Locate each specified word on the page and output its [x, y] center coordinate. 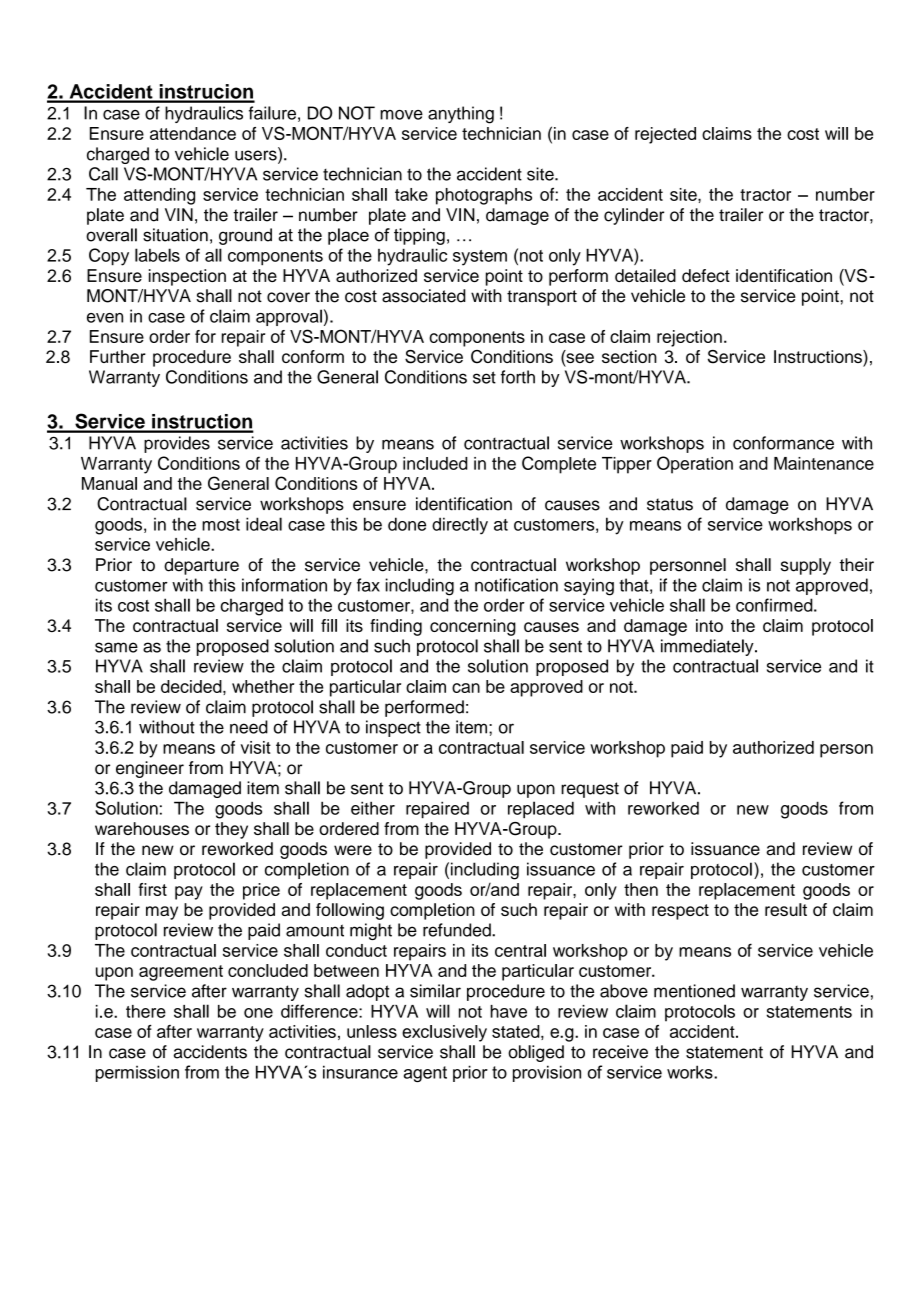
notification [516, 585]
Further [118, 356]
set [484, 377]
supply [806, 566]
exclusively [444, 1033]
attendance [193, 133]
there [146, 1011]
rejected [665, 135]
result [786, 909]
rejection [689, 338]
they [231, 830]
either [373, 808]
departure [201, 566]
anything [461, 115]
